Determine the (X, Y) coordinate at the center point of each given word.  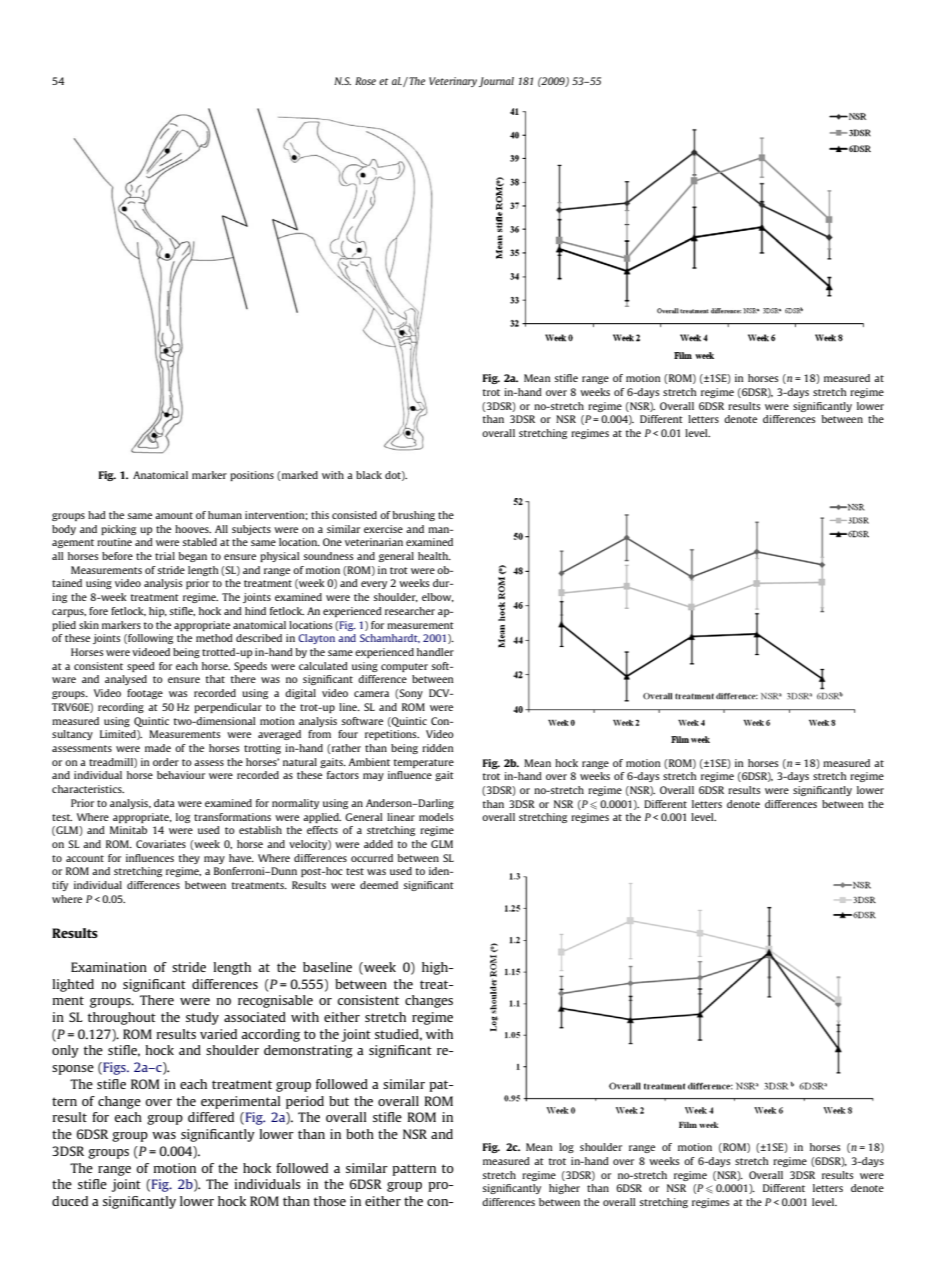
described (259, 638)
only (65, 1051)
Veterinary (453, 82)
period (305, 1102)
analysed (126, 680)
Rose (365, 81)
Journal (496, 82)
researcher (410, 611)
